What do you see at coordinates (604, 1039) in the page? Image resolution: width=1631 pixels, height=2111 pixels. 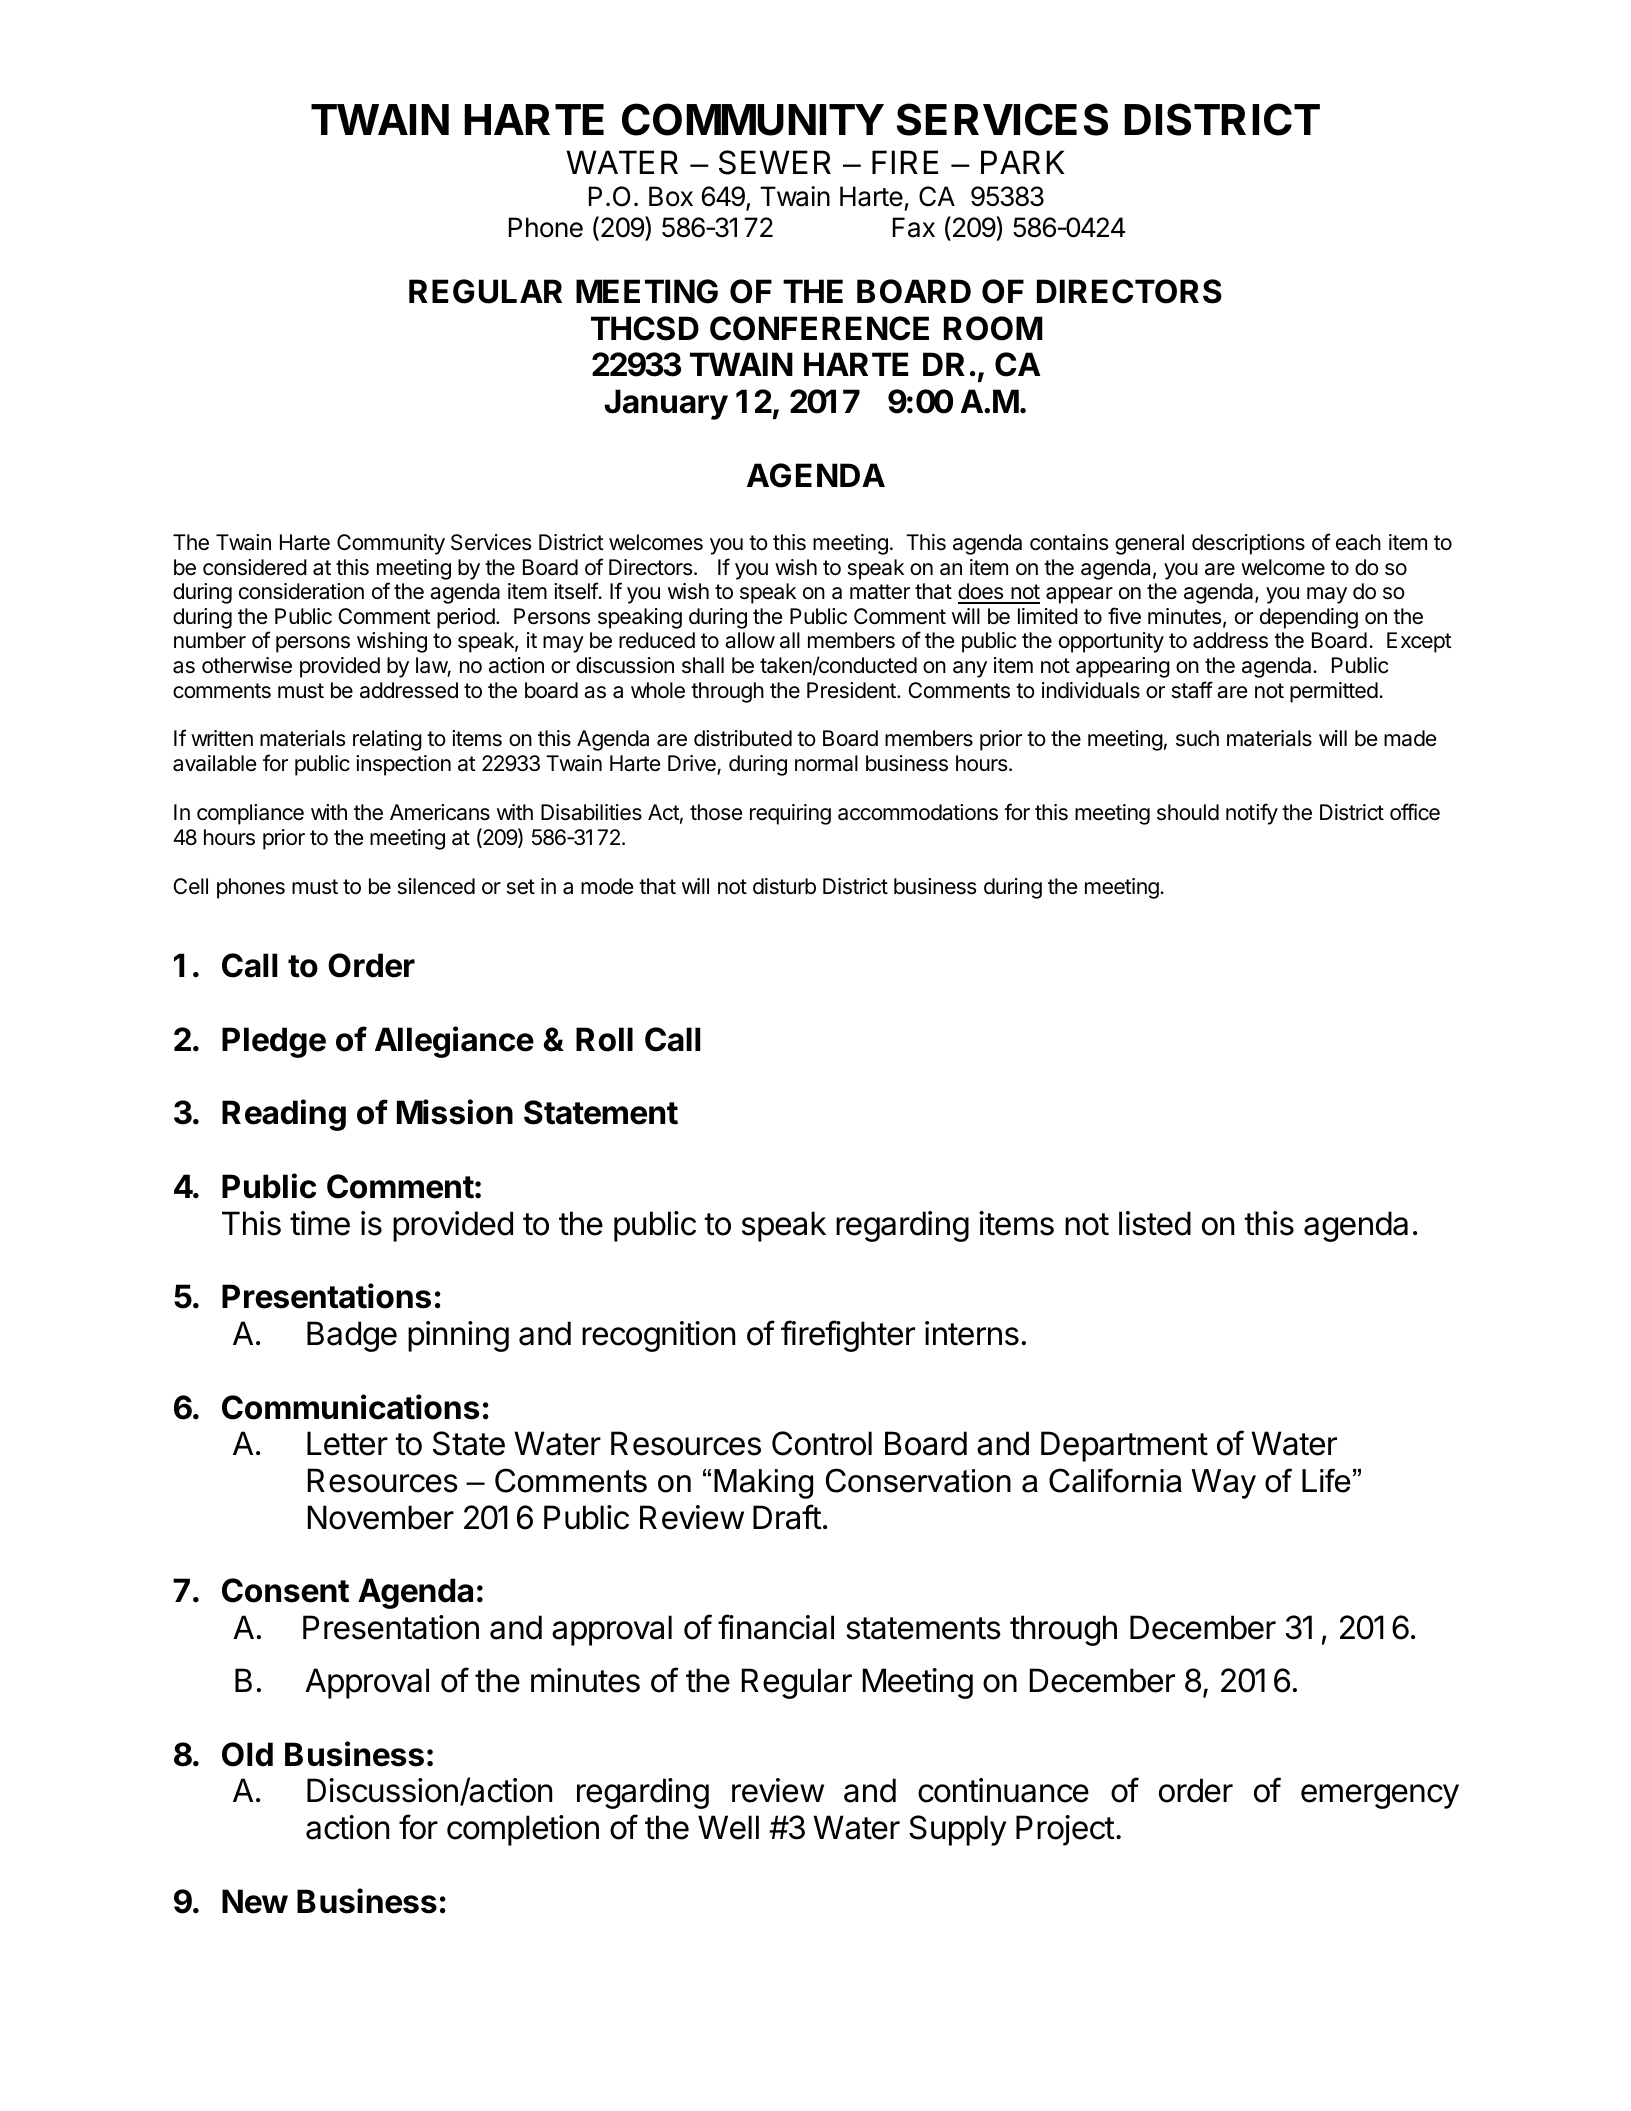 I see `Roll` at bounding box center [604, 1039].
